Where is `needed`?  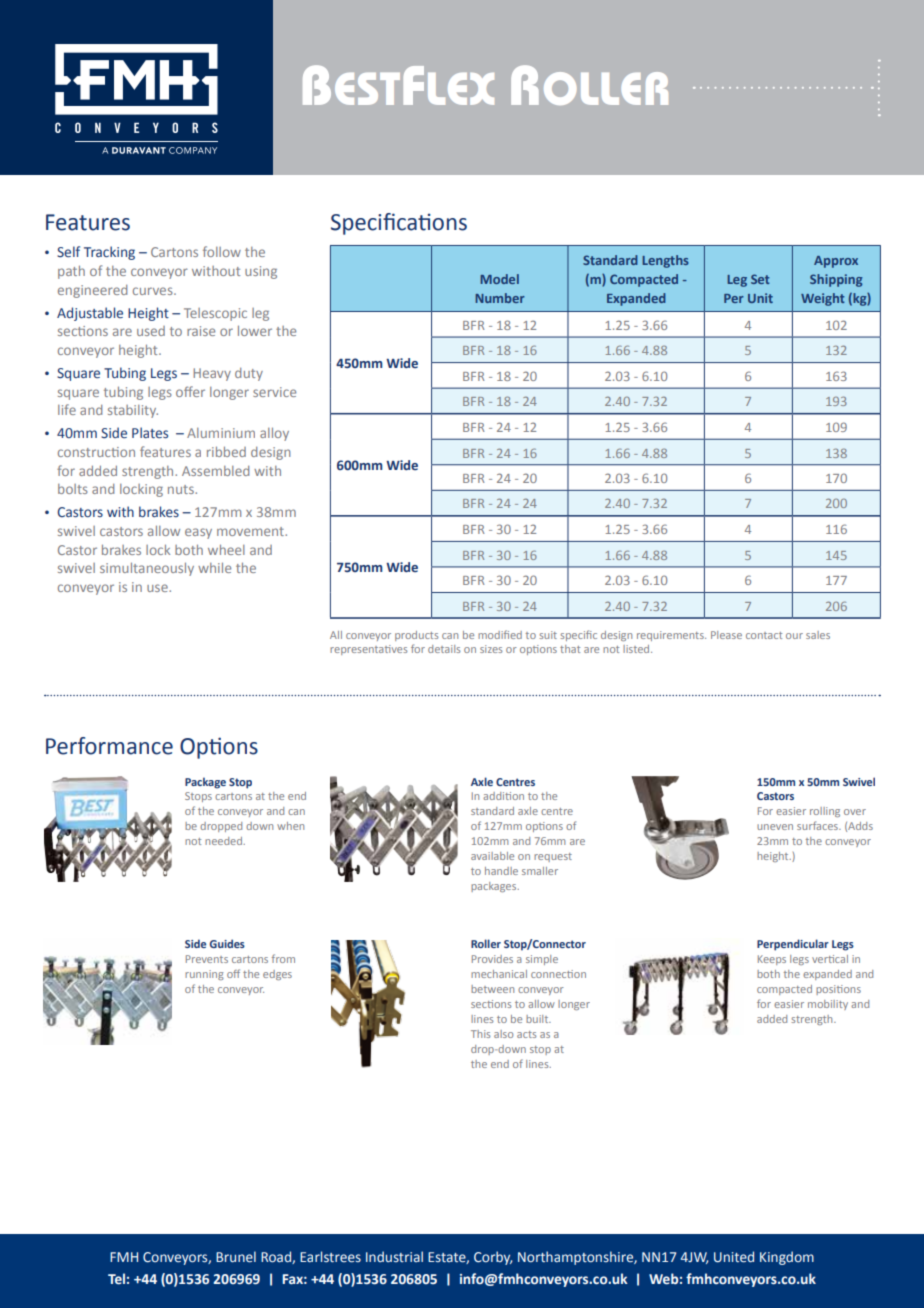
needed is located at coordinates (224, 841).
